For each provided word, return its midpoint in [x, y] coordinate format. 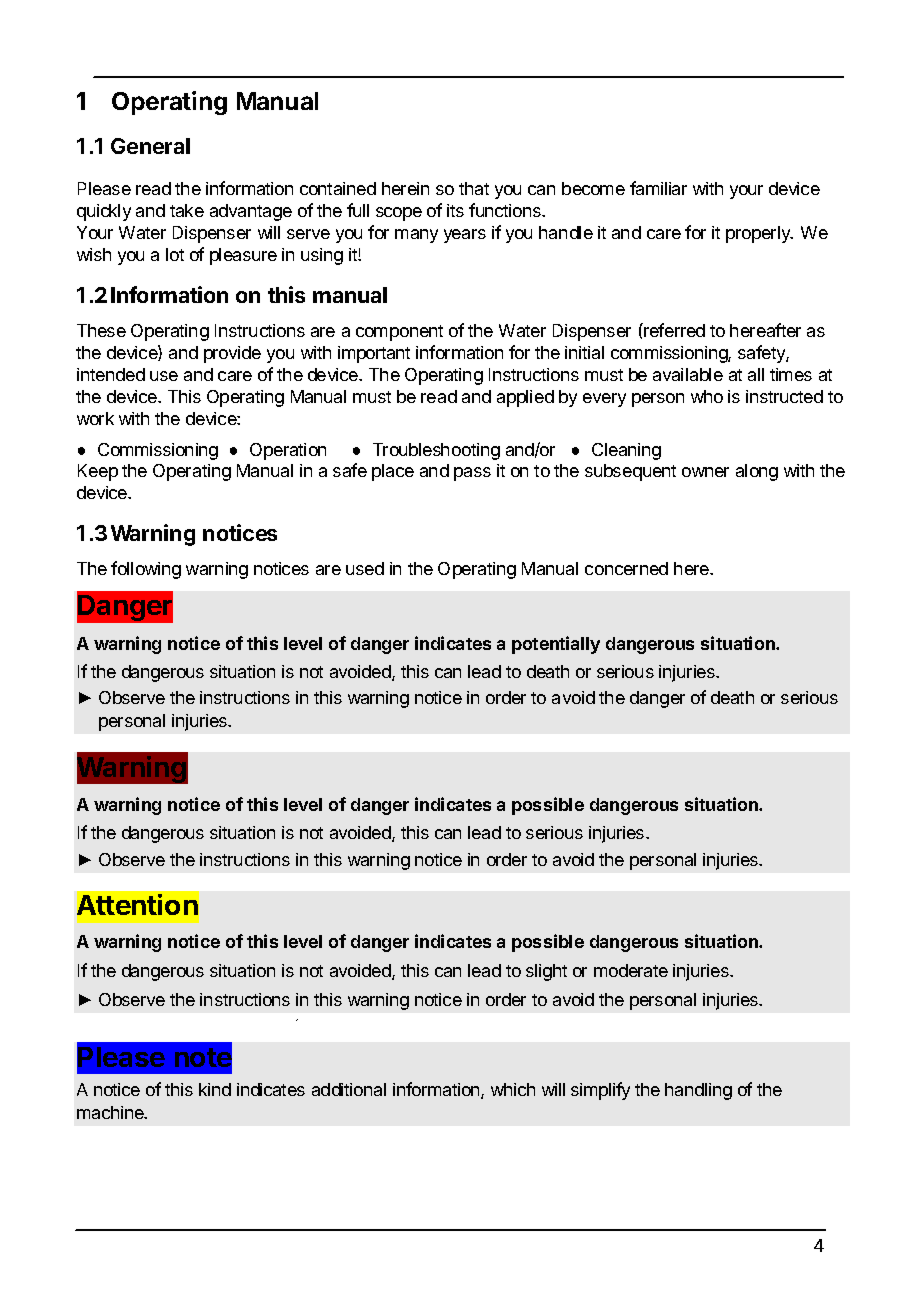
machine [111, 1112]
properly [759, 234]
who [707, 396]
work [95, 418]
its [455, 210]
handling [698, 1091]
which [513, 1089]
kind [215, 1089]
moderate [631, 970]
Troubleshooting [436, 451]
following [146, 570]
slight [546, 972]
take [187, 210]
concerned [626, 568]
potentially [556, 645]
